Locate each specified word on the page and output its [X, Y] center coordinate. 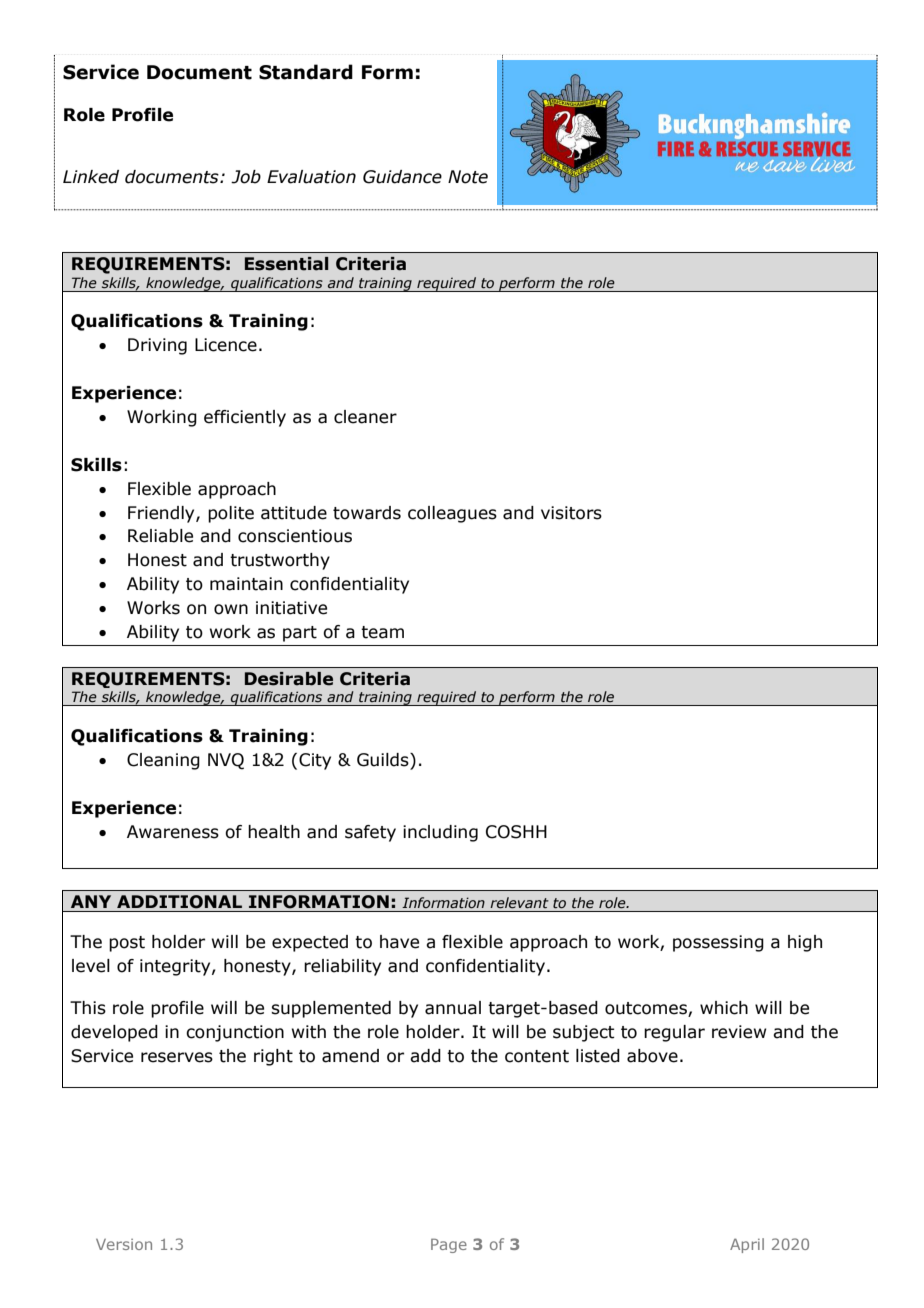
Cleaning [163, 761]
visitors [571, 513]
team [382, 632]
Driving [157, 346]
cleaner [365, 417]
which [724, 1008]
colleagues [452, 514]
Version [124, 1244]
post [127, 944]
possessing [718, 943]
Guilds [384, 760]
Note [468, 177]
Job [246, 177]
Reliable [160, 536]
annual [453, 1008]
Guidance [402, 177]
